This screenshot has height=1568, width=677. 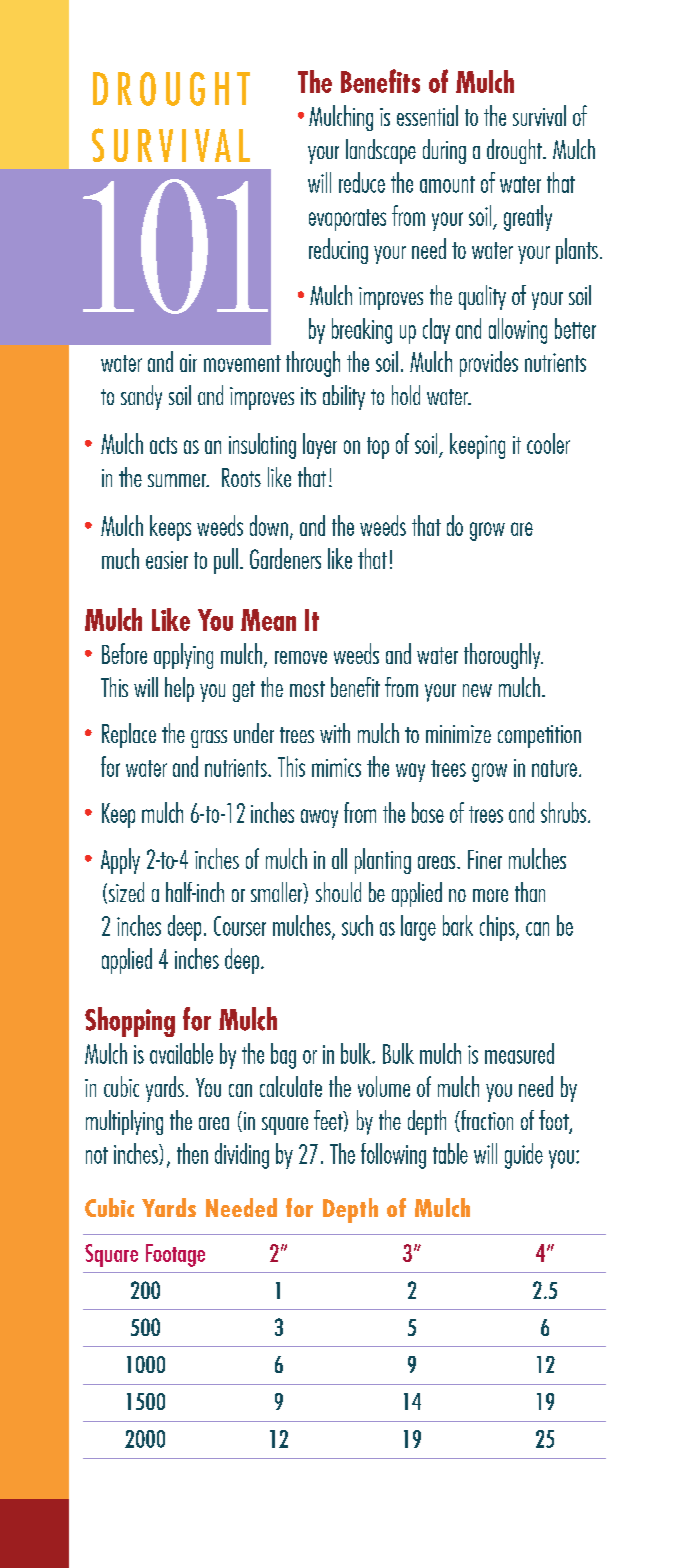 I want to click on nature, so click(x=554, y=768).
